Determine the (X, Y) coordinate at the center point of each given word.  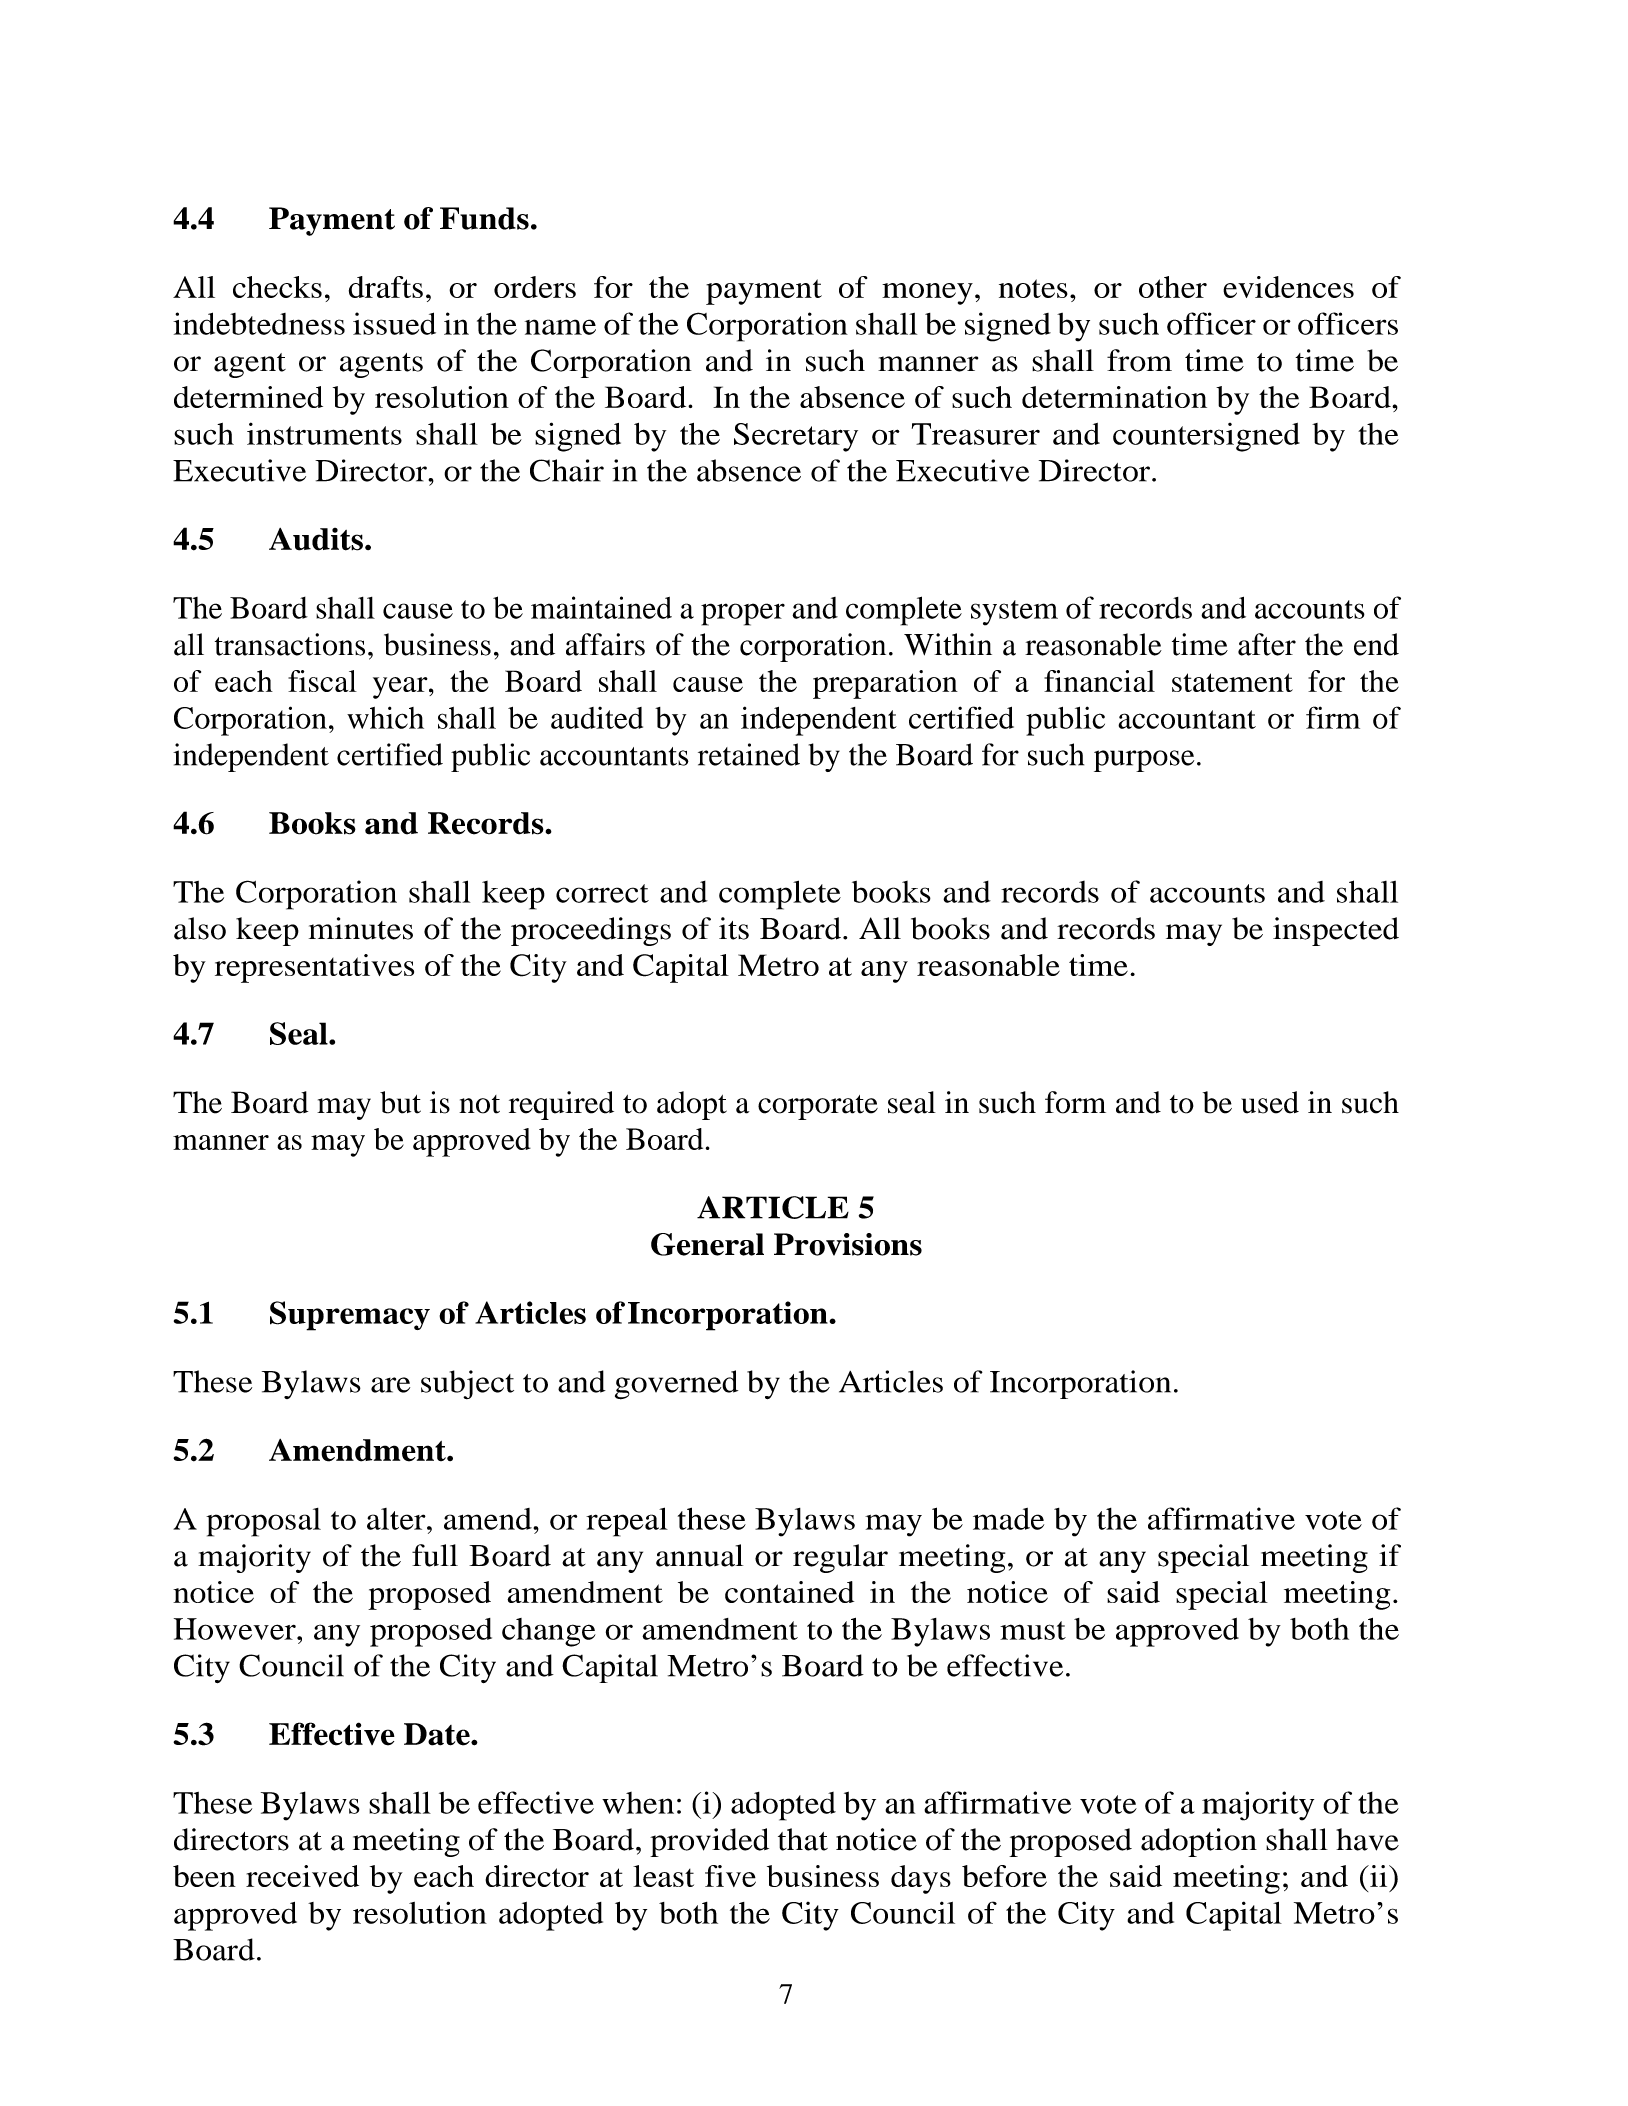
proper (743, 614)
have (1367, 1839)
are (390, 1385)
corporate (818, 1107)
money (927, 294)
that (803, 1839)
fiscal (322, 681)
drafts (386, 287)
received (302, 1876)
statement (1232, 682)
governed (676, 1385)
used (1270, 1102)
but (400, 1102)
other (1173, 287)
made (1008, 1519)
